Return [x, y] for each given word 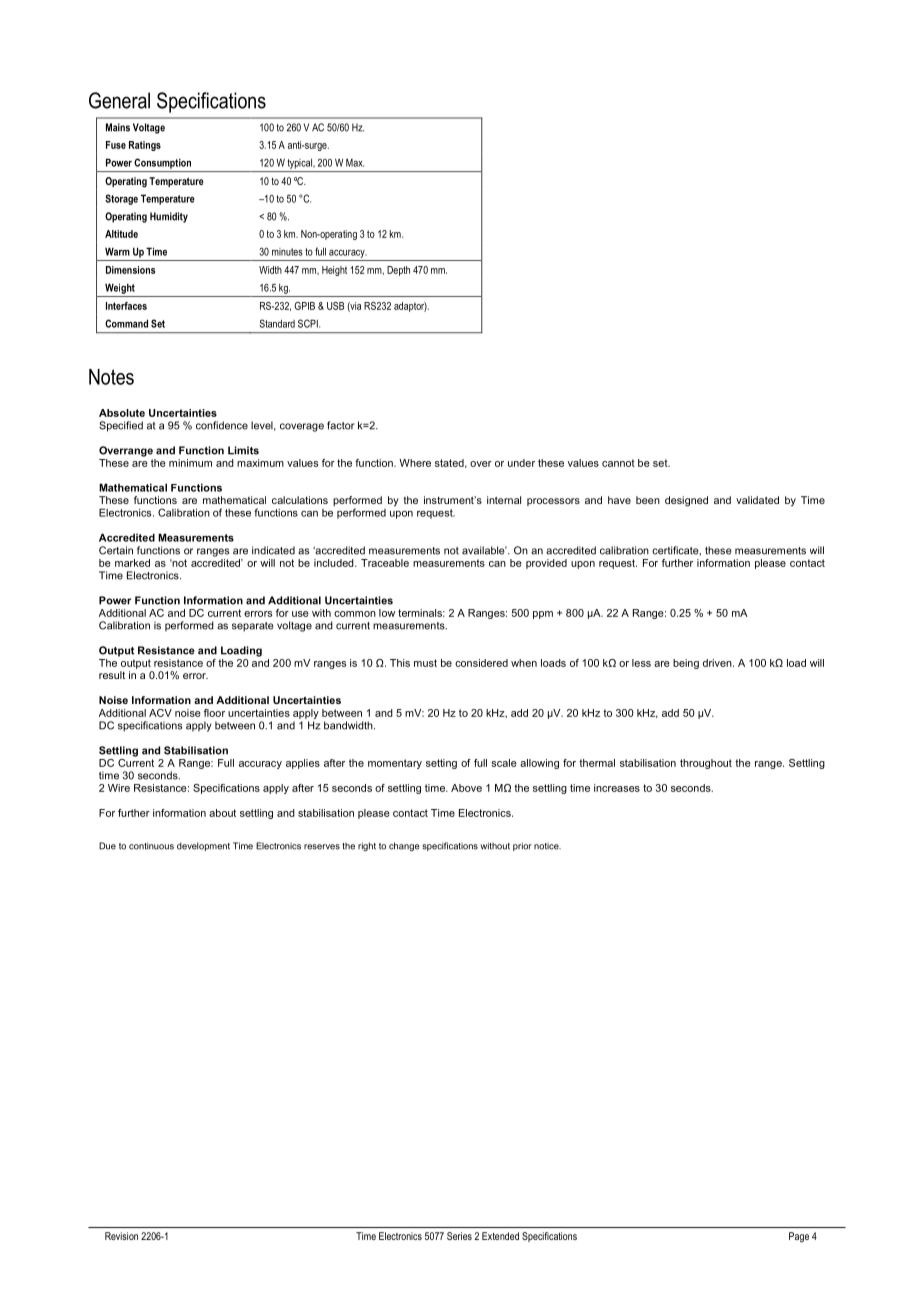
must [425, 663]
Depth [398, 271]
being [686, 664]
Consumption [162, 163]
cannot [618, 463]
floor [214, 713]
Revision [121, 1236]
